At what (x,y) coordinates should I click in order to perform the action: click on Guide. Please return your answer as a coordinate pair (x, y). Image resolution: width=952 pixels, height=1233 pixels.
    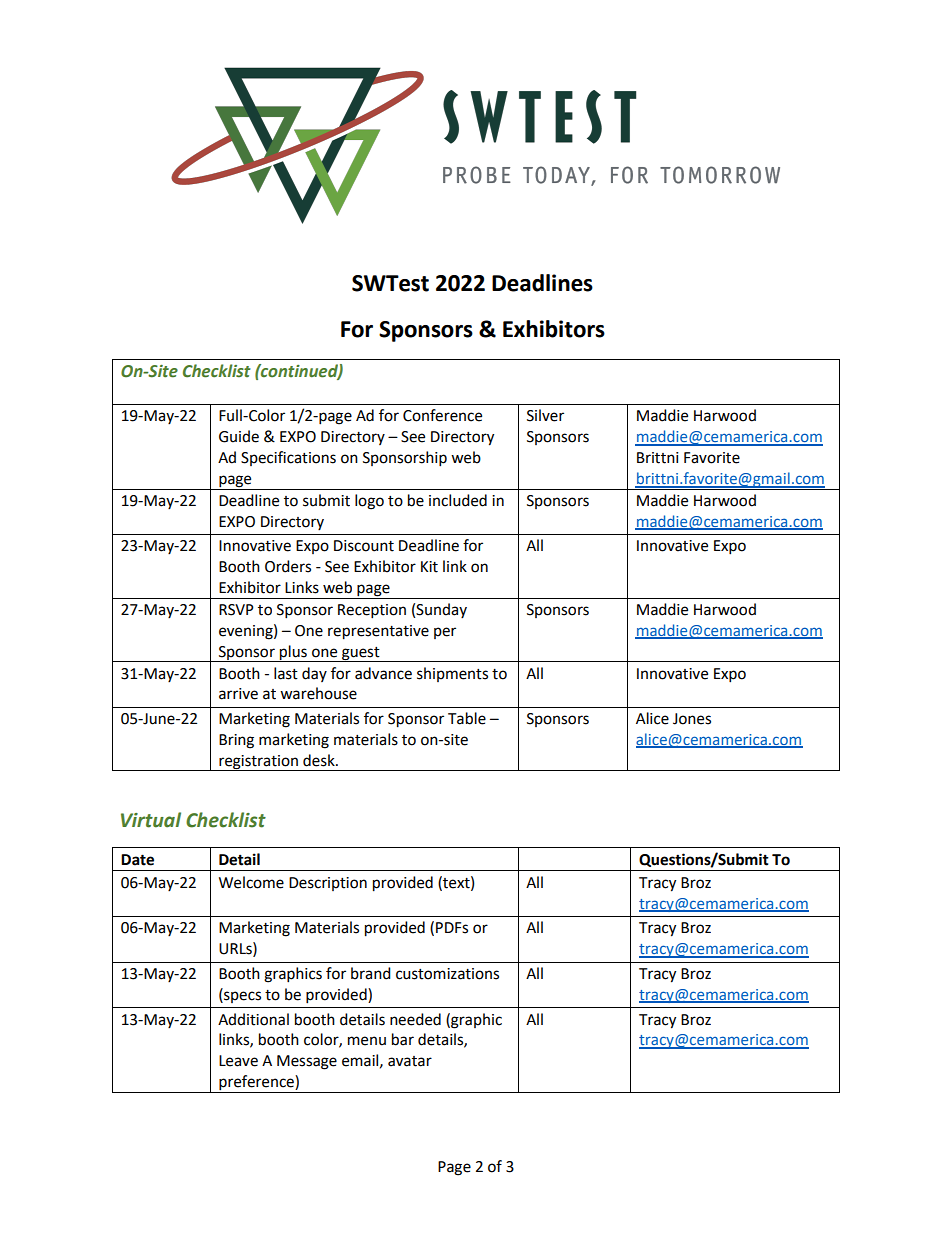
    Looking at the image, I should click on (239, 436).
